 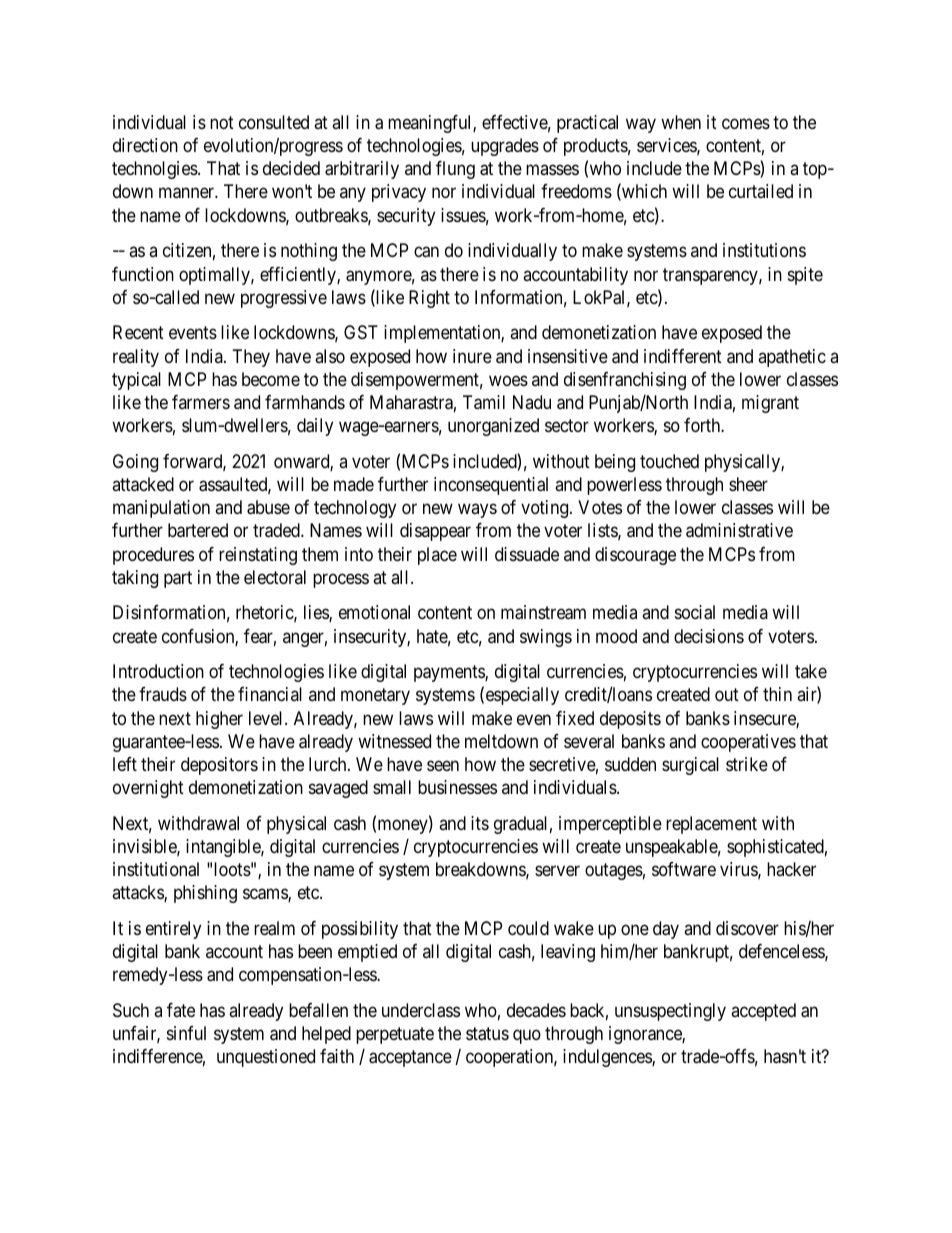 What do you see at coordinates (487, 1034) in the page?
I see `status` at bounding box center [487, 1034].
